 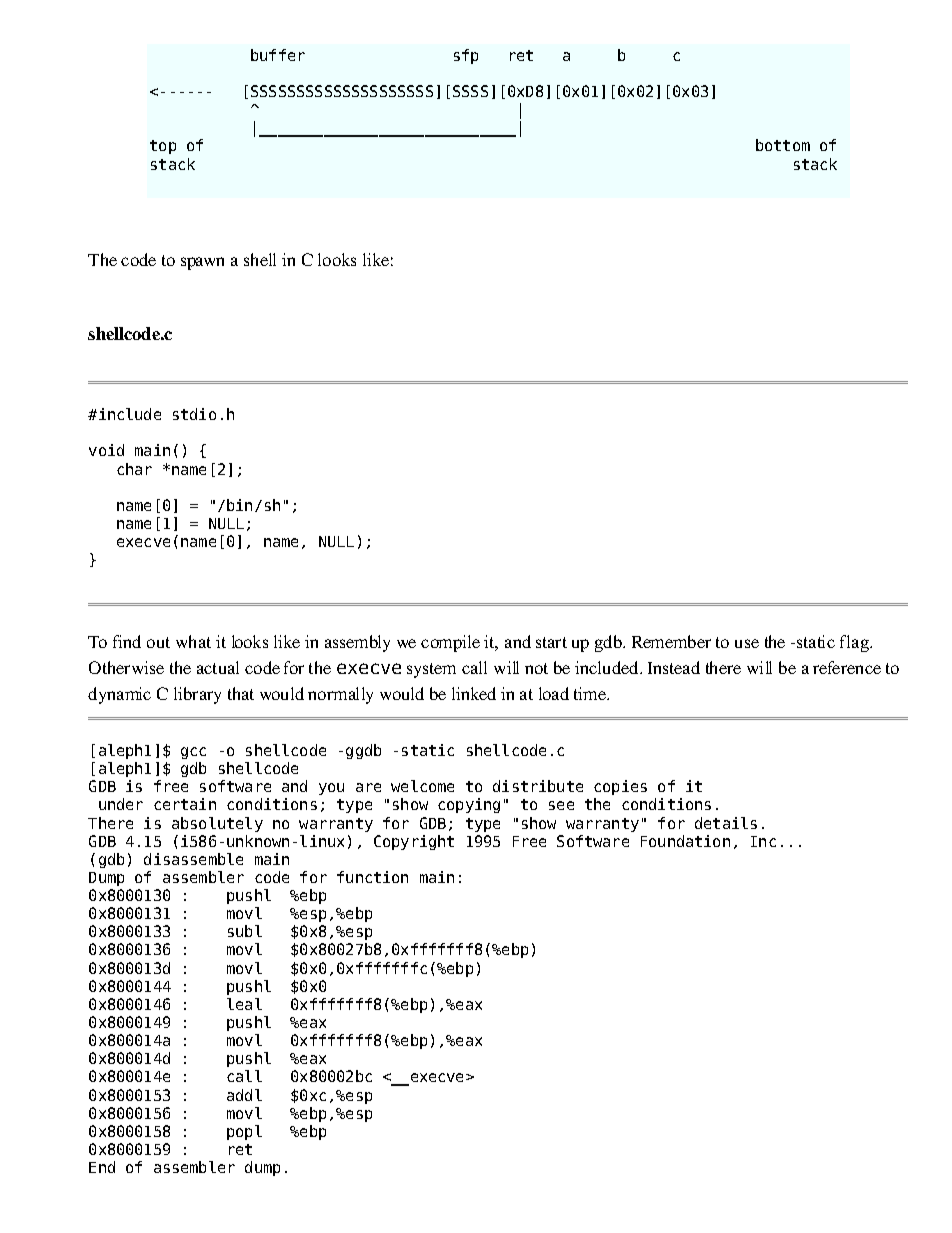 What do you see at coordinates (726, 823) in the screenshot?
I see `details` at bounding box center [726, 823].
